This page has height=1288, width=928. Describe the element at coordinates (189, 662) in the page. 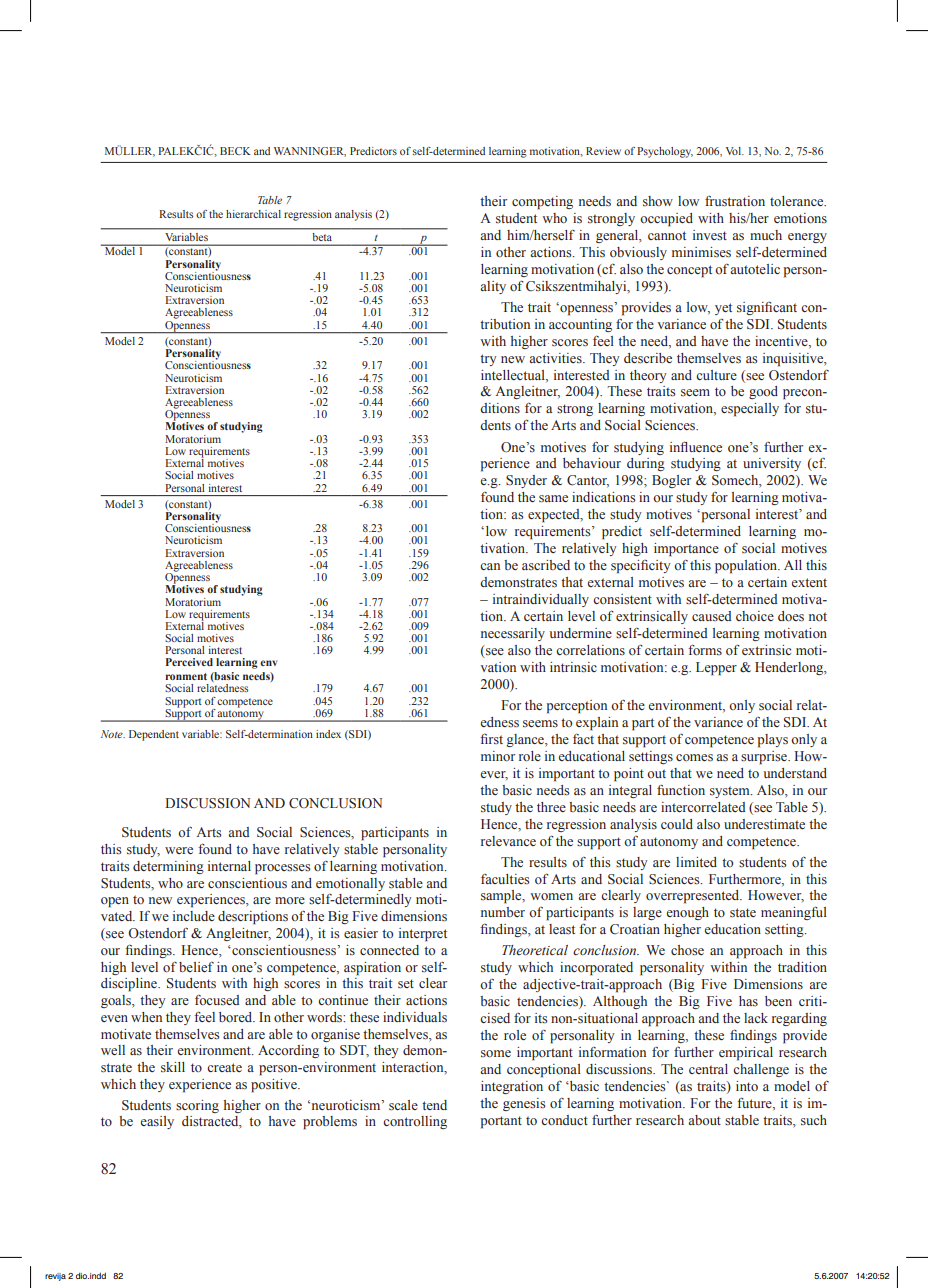

I see `Perceived` at that location.
